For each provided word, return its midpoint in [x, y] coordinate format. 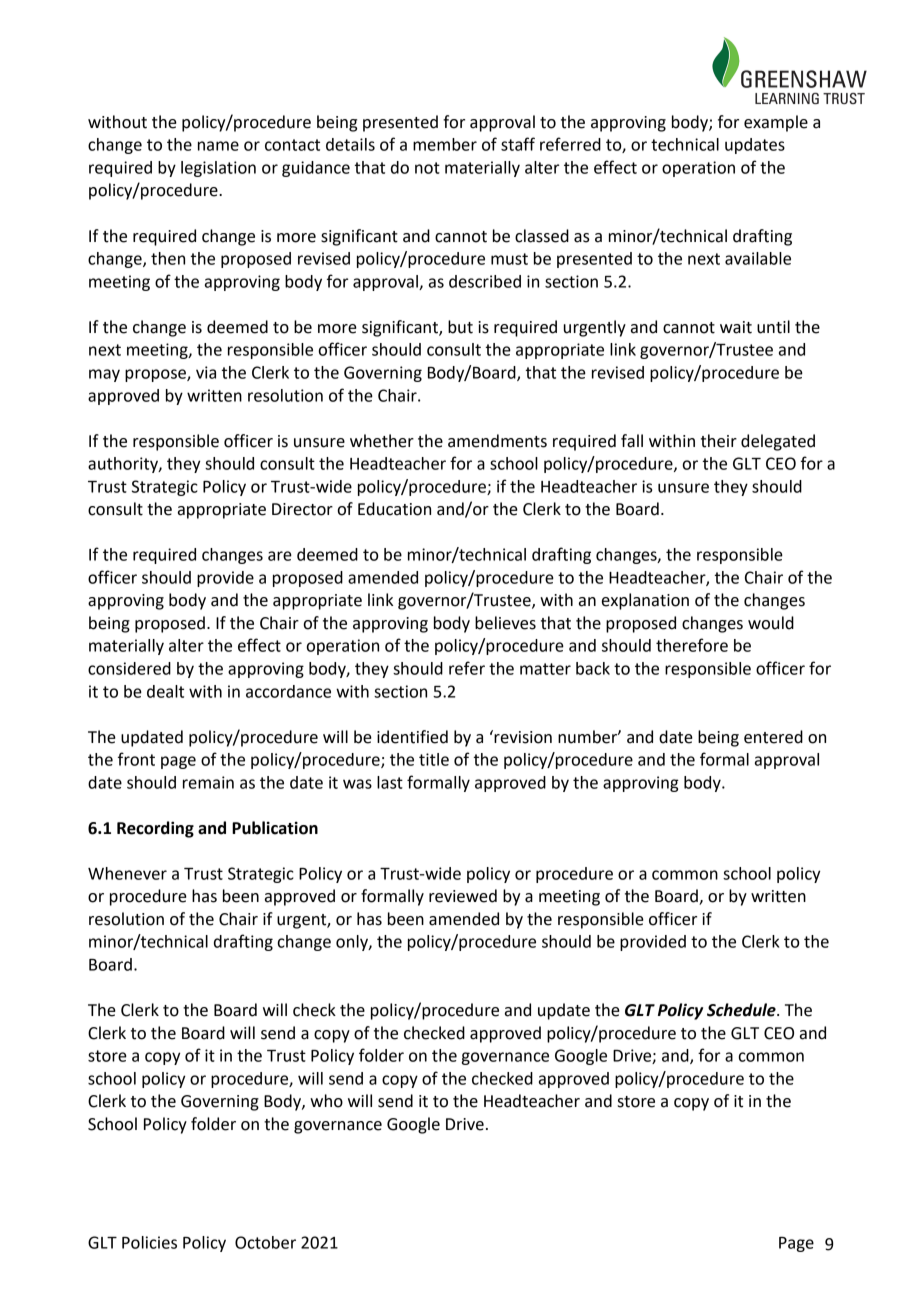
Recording [155, 829]
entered [773, 737]
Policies [149, 1242]
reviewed [463, 896]
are [280, 556]
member [445, 144]
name [218, 146]
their [719, 441]
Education [394, 509]
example [776, 123]
